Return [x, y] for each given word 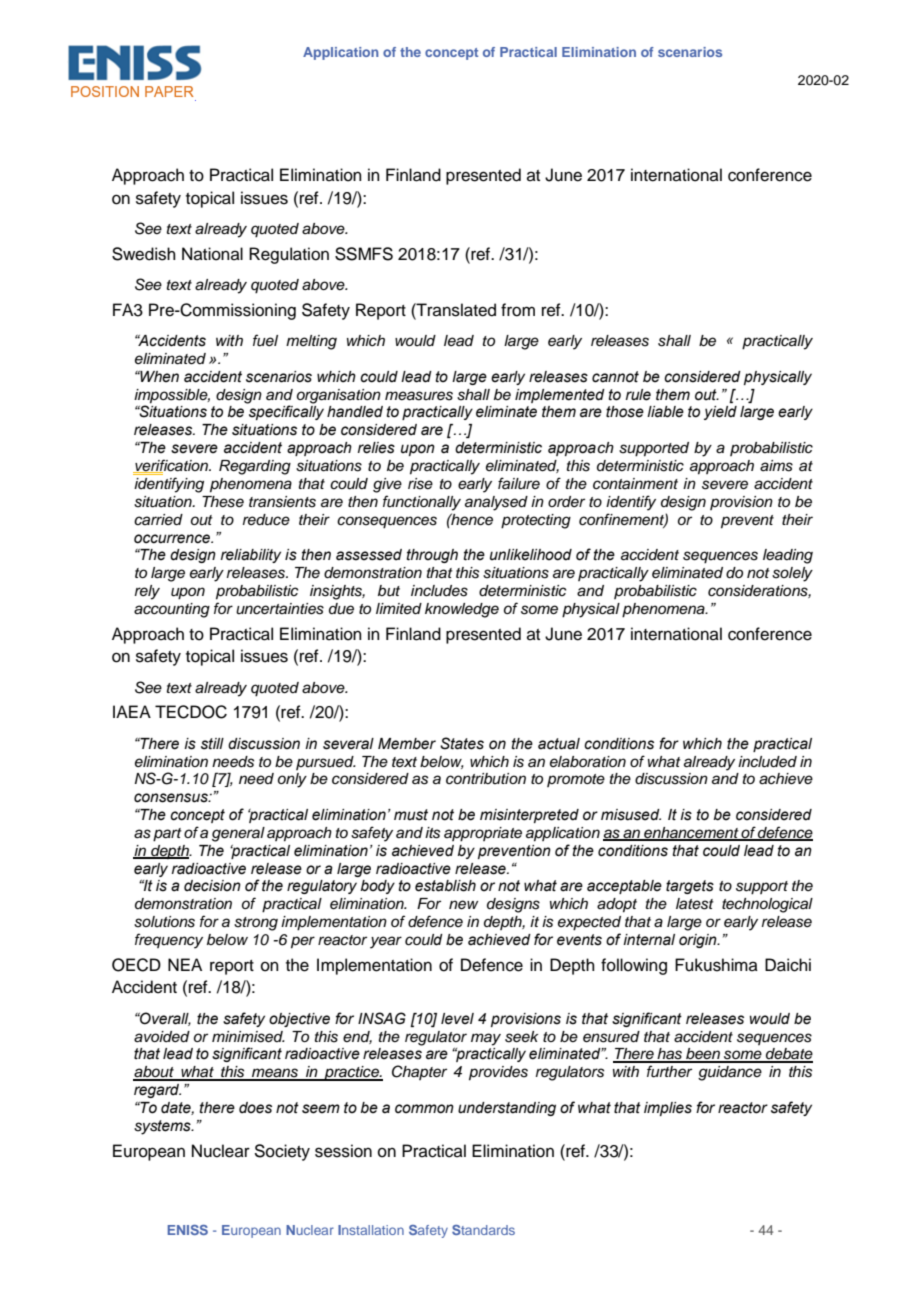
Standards [483, 1230]
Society [282, 1152]
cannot [615, 377]
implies [668, 1109]
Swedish [144, 254]
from [518, 310]
